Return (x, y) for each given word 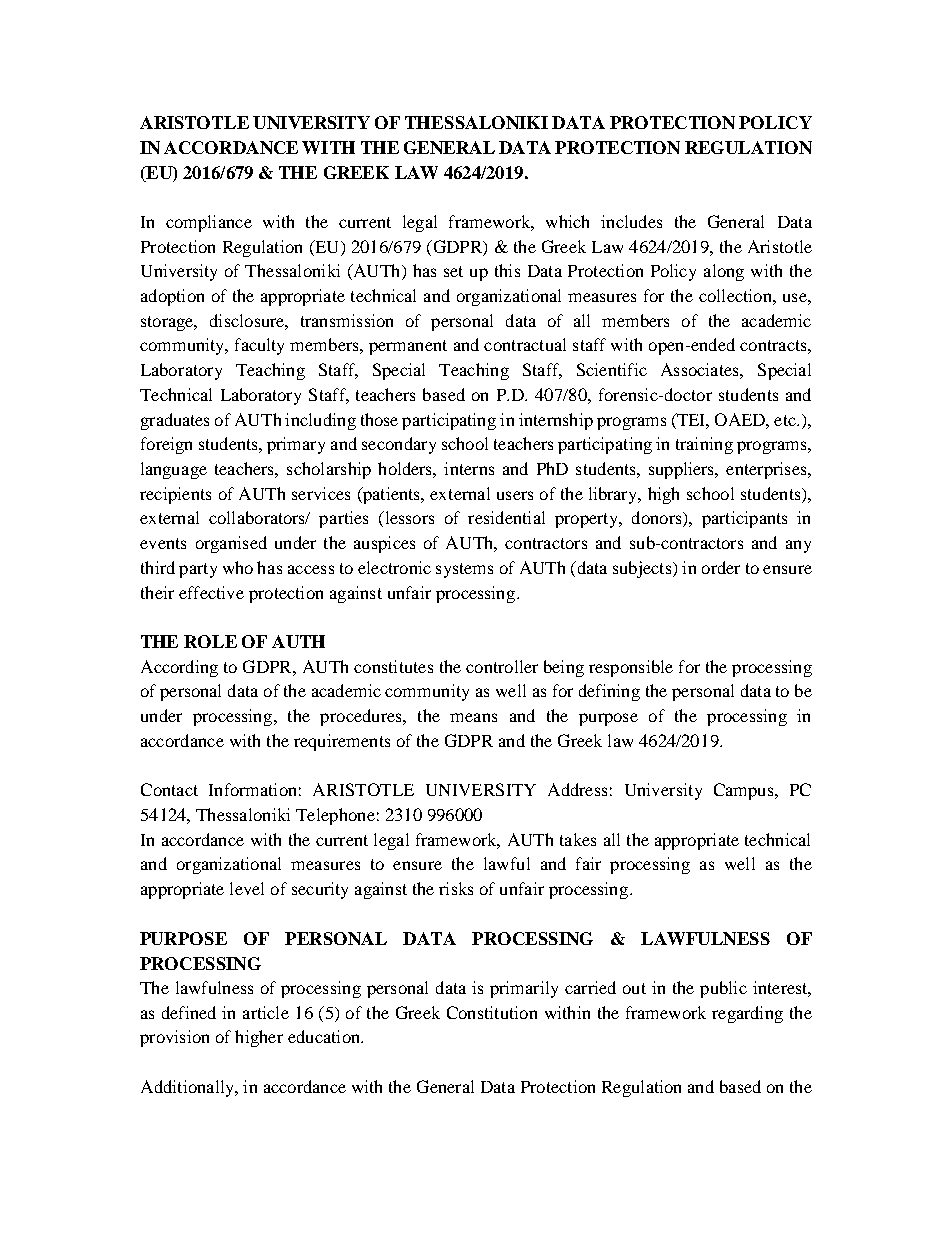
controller (502, 666)
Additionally (189, 1088)
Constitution (492, 1012)
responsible (631, 668)
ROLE (210, 641)
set (453, 271)
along (724, 272)
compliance (209, 223)
